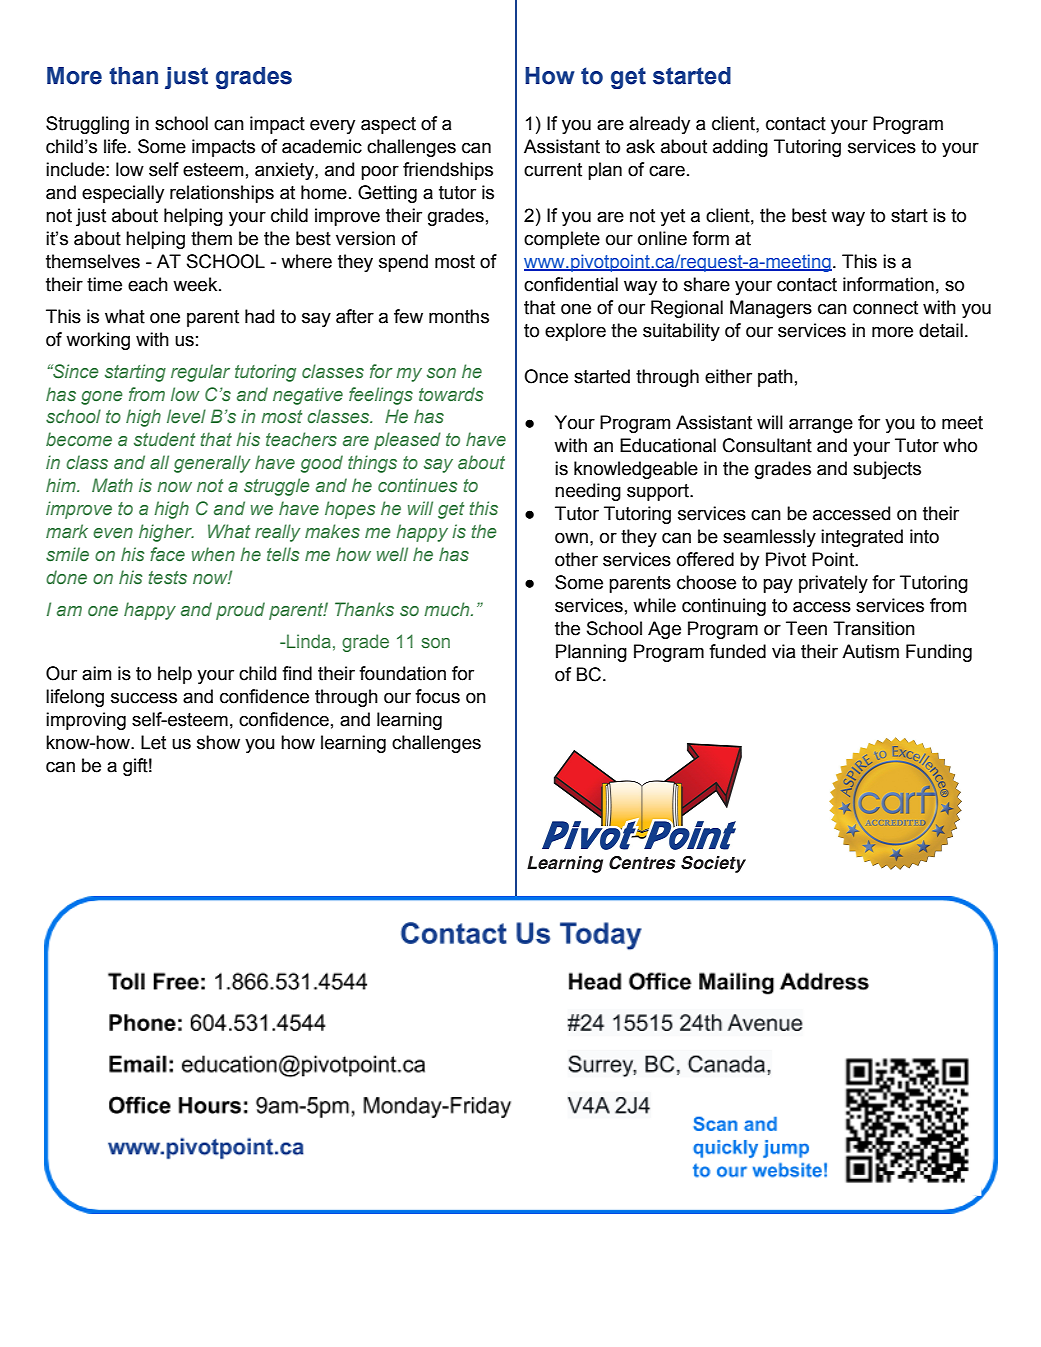  I want to click on current, so click(553, 170).
